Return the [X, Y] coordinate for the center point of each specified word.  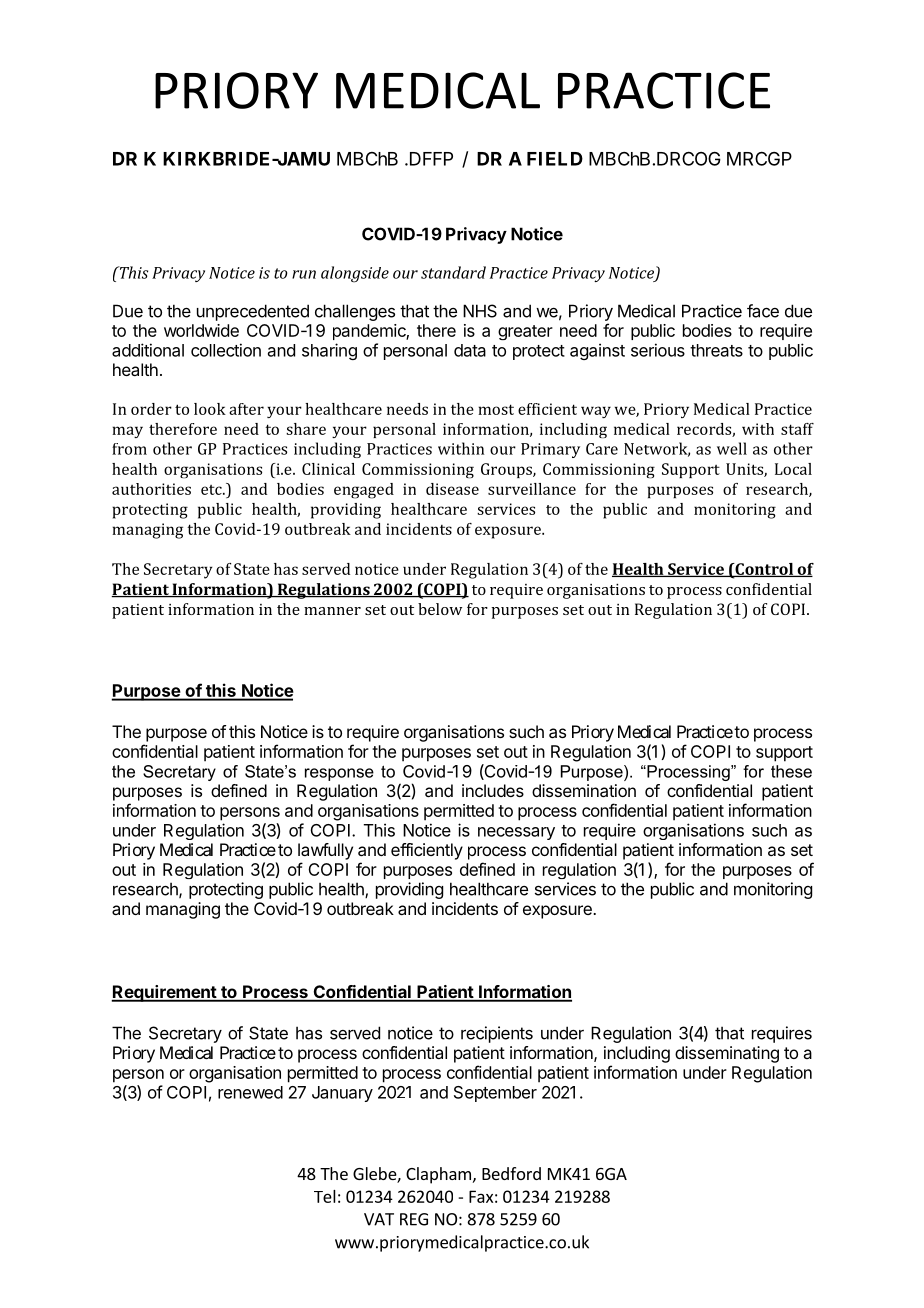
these [791, 771]
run [304, 274]
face [763, 311]
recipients [497, 1034]
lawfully [325, 851]
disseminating [727, 1054]
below [440, 609]
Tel [325, 1196]
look [210, 409]
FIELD [555, 159]
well [732, 448]
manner [332, 611]
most [496, 409]
